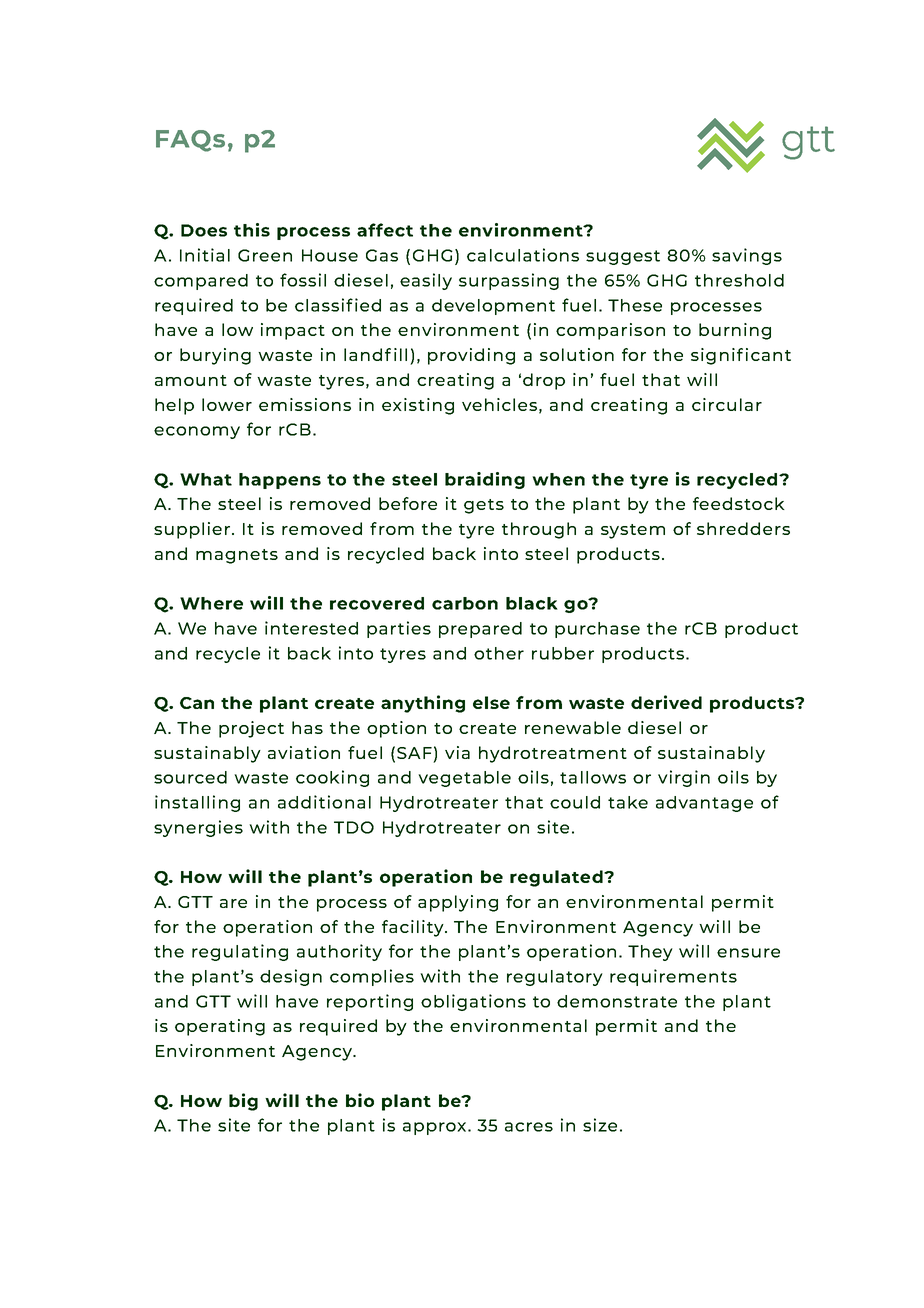  I want to click on suggest, so click(623, 257).
